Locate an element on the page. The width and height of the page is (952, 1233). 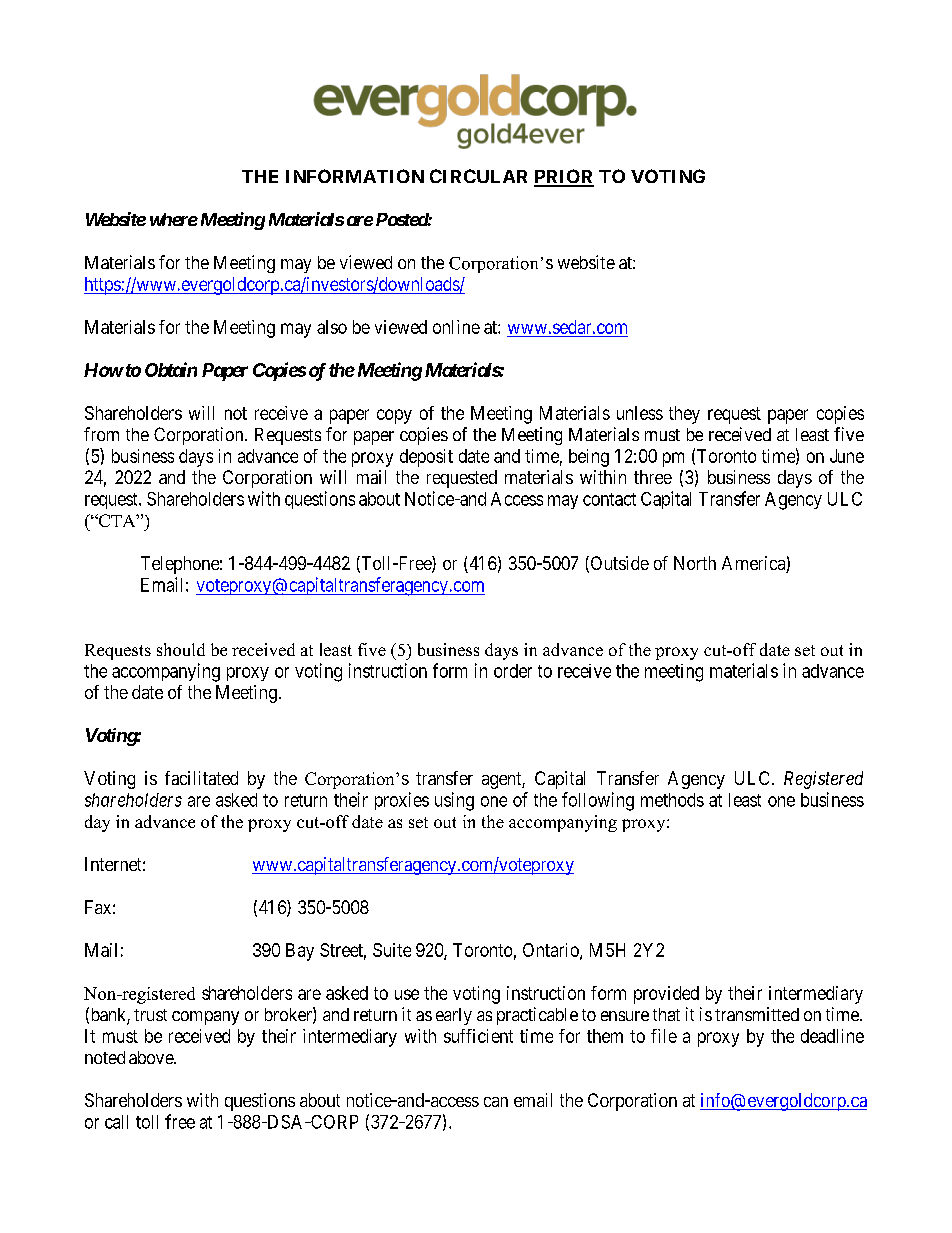
PRIOR is located at coordinates (564, 177).
